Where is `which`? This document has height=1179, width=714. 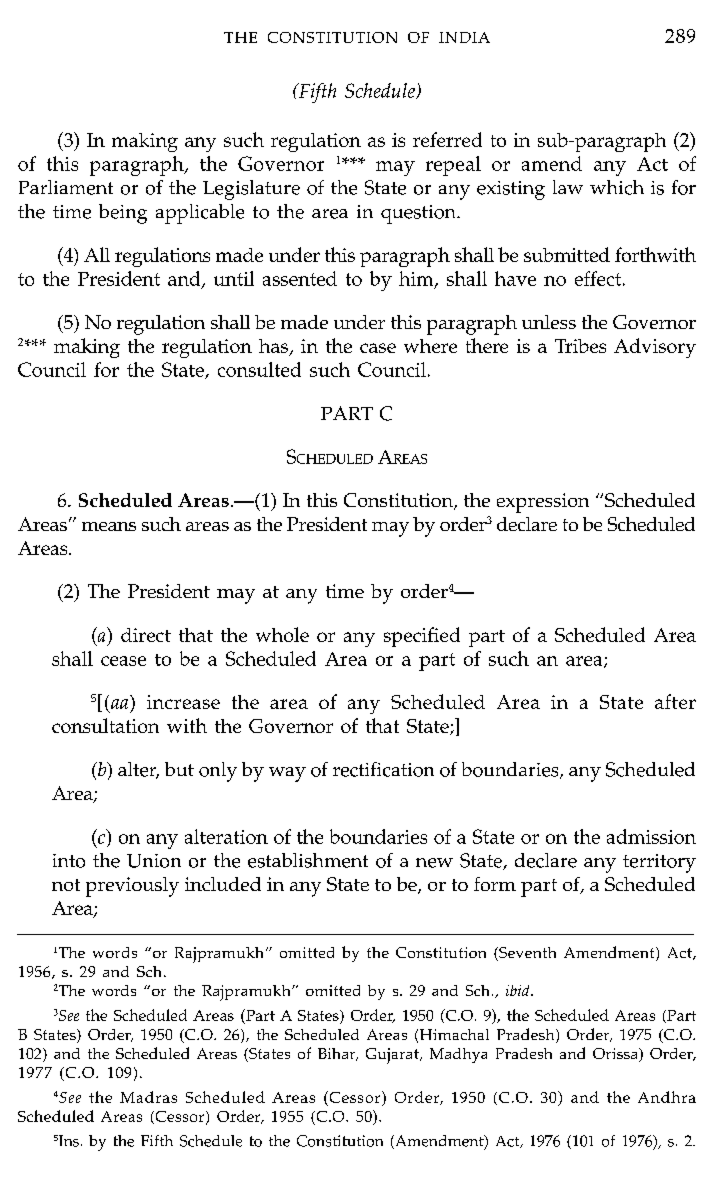
which is located at coordinates (617, 187).
